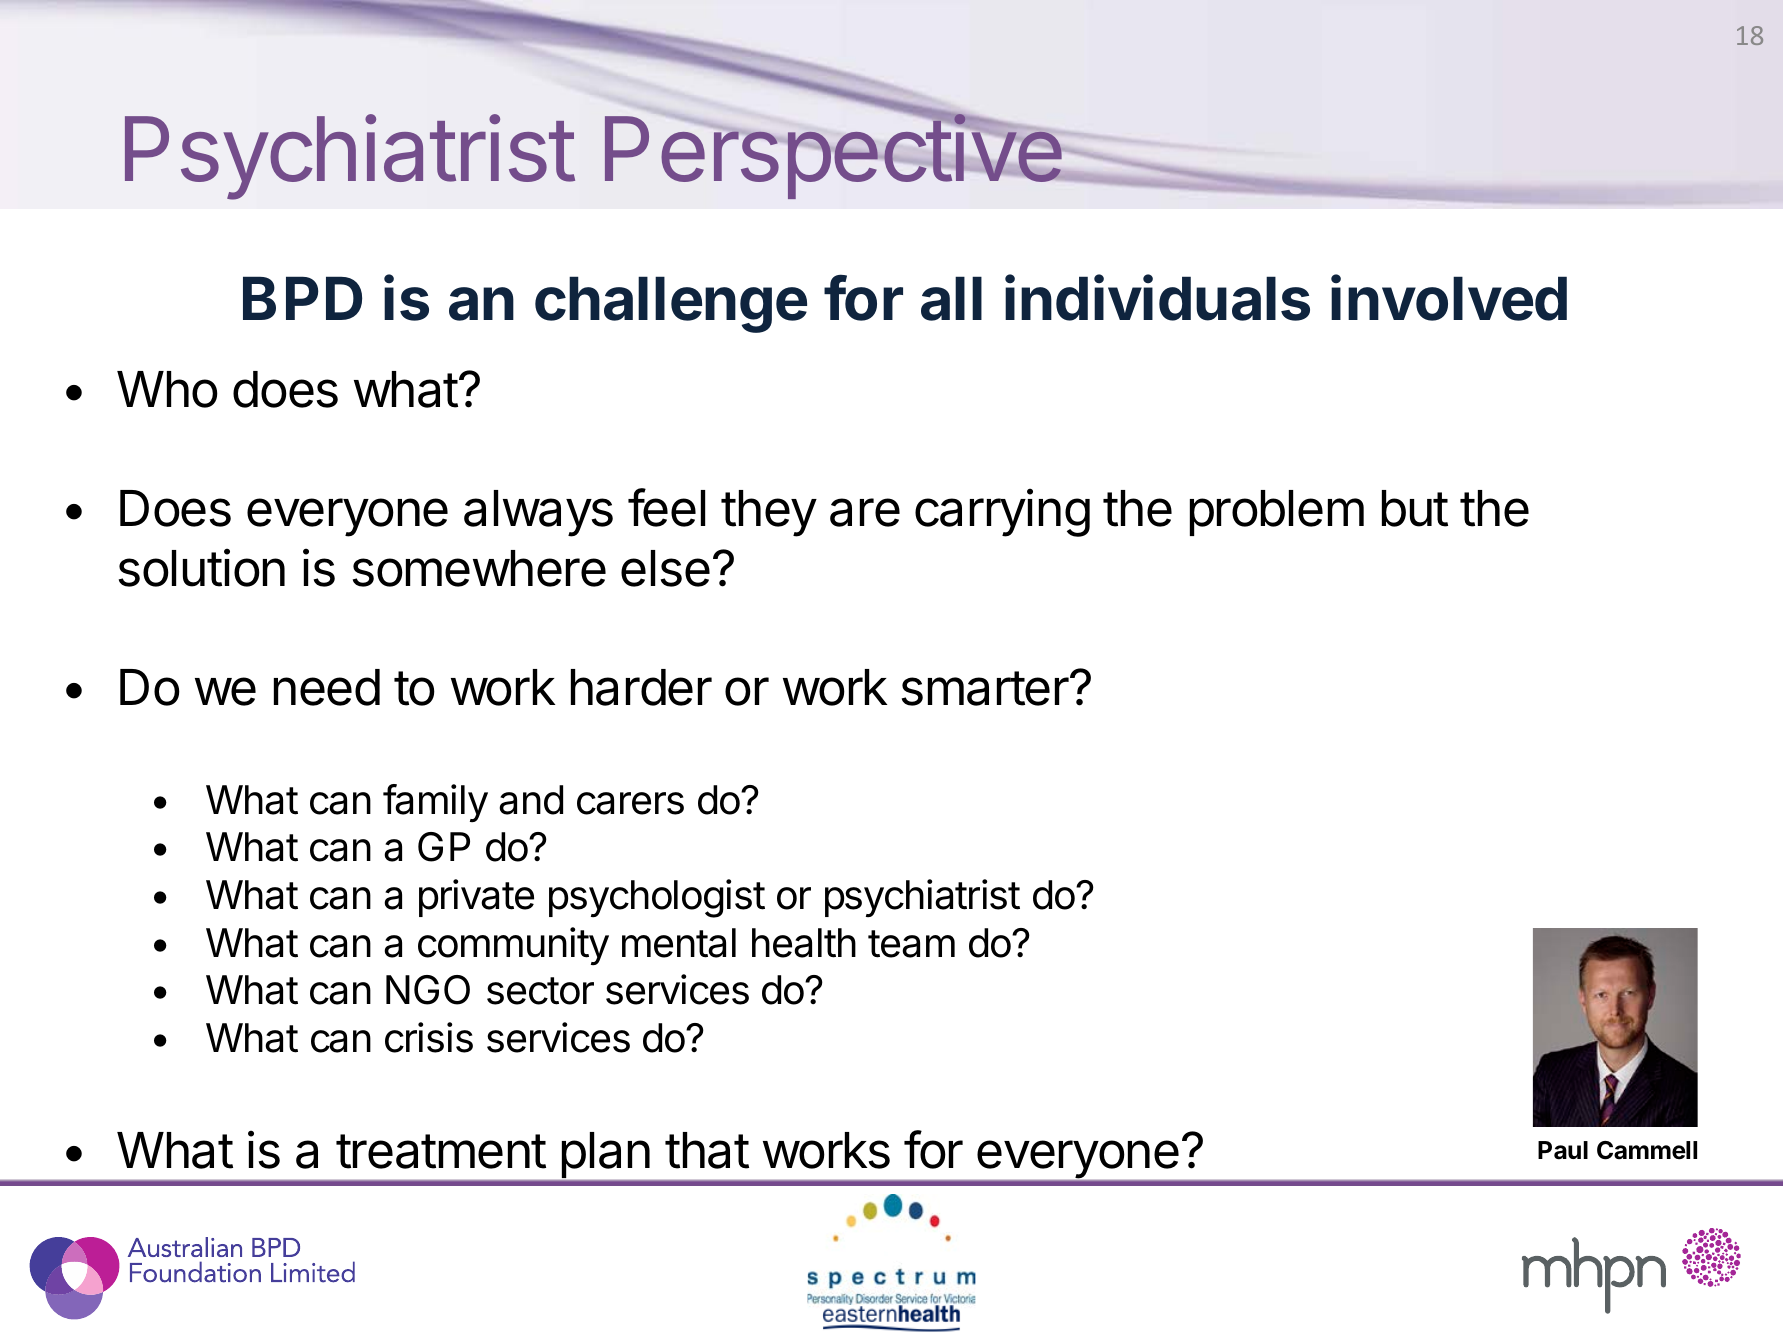  What do you see at coordinates (302, 298) in the page?
I see `BPD` at bounding box center [302, 298].
